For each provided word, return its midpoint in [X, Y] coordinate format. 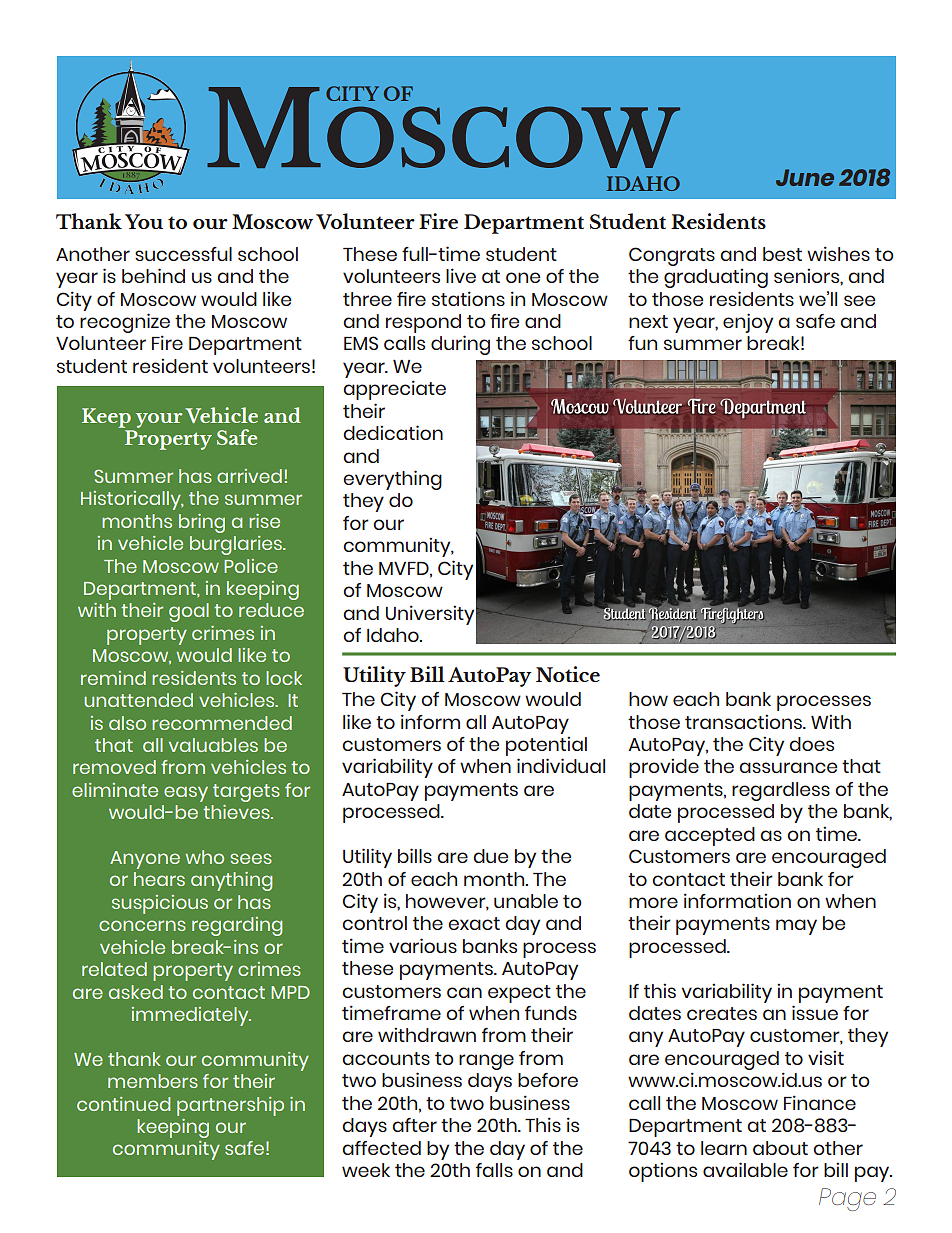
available [745, 1169]
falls [494, 1170]
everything [392, 480]
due [490, 856]
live [461, 275]
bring [202, 523]
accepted [710, 836]
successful [183, 254]
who [204, 857]
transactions [744, 721]
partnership [230, 1106]
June [805, 177]
